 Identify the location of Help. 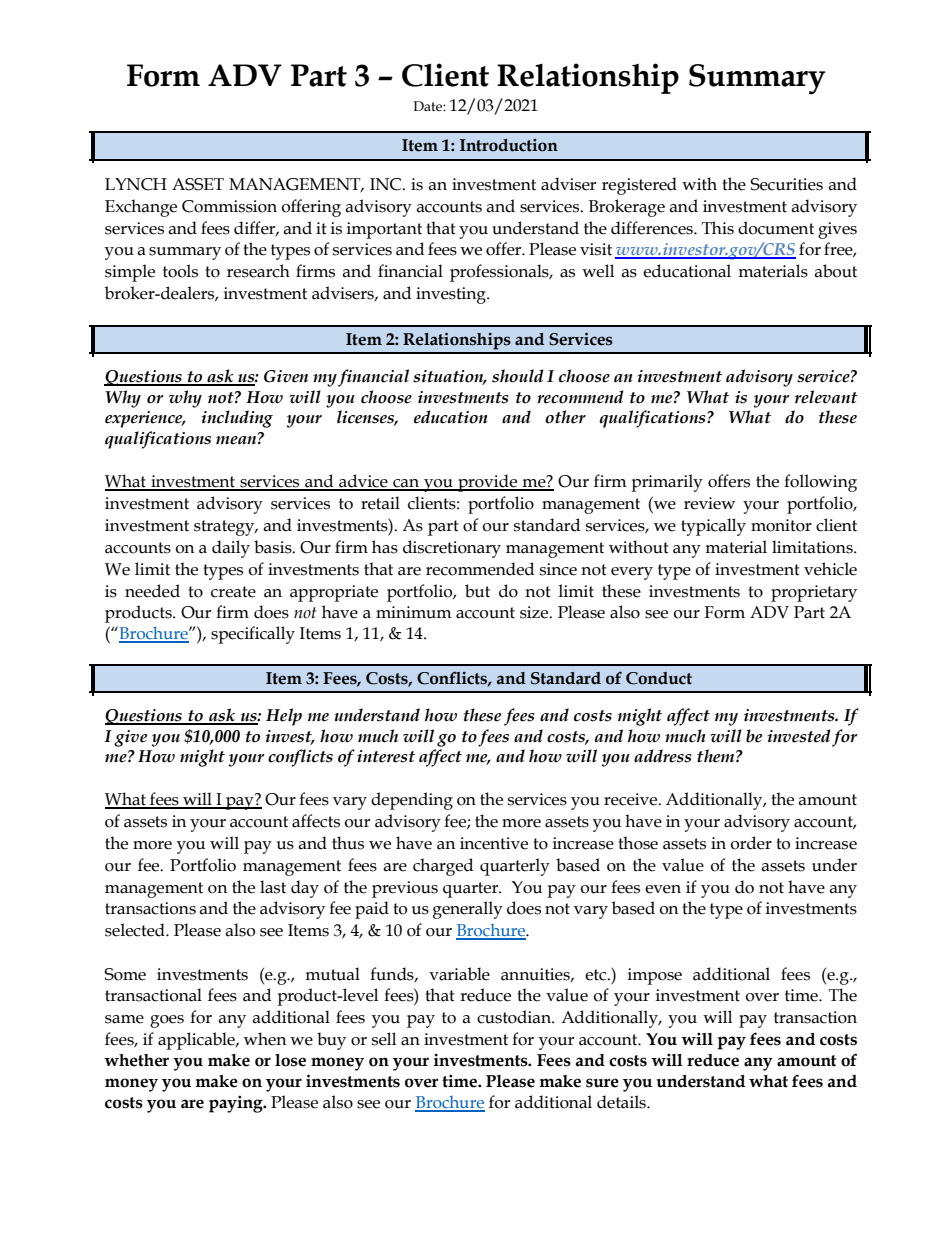
(284, 717).
